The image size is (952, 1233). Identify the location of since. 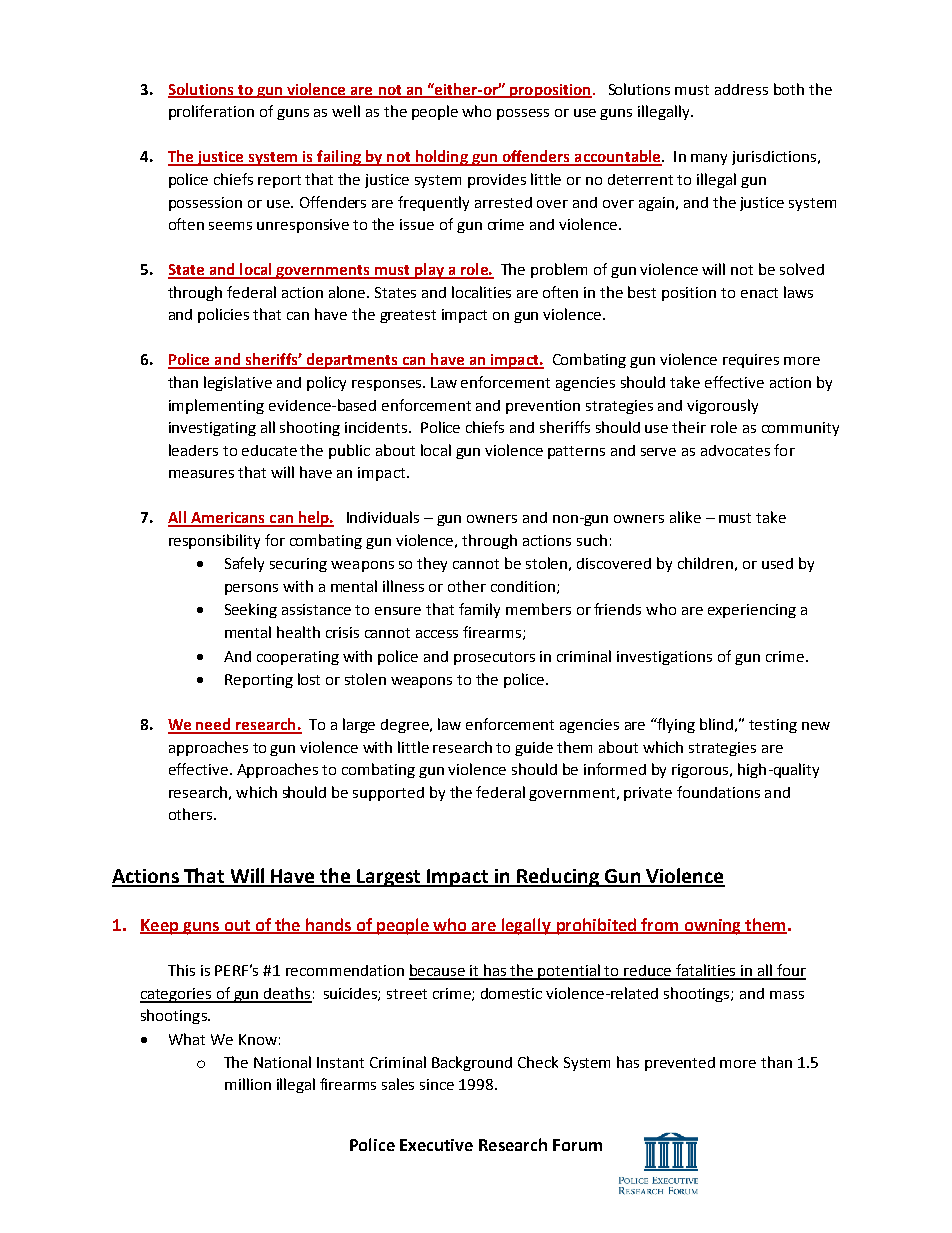
(437, 1084).
